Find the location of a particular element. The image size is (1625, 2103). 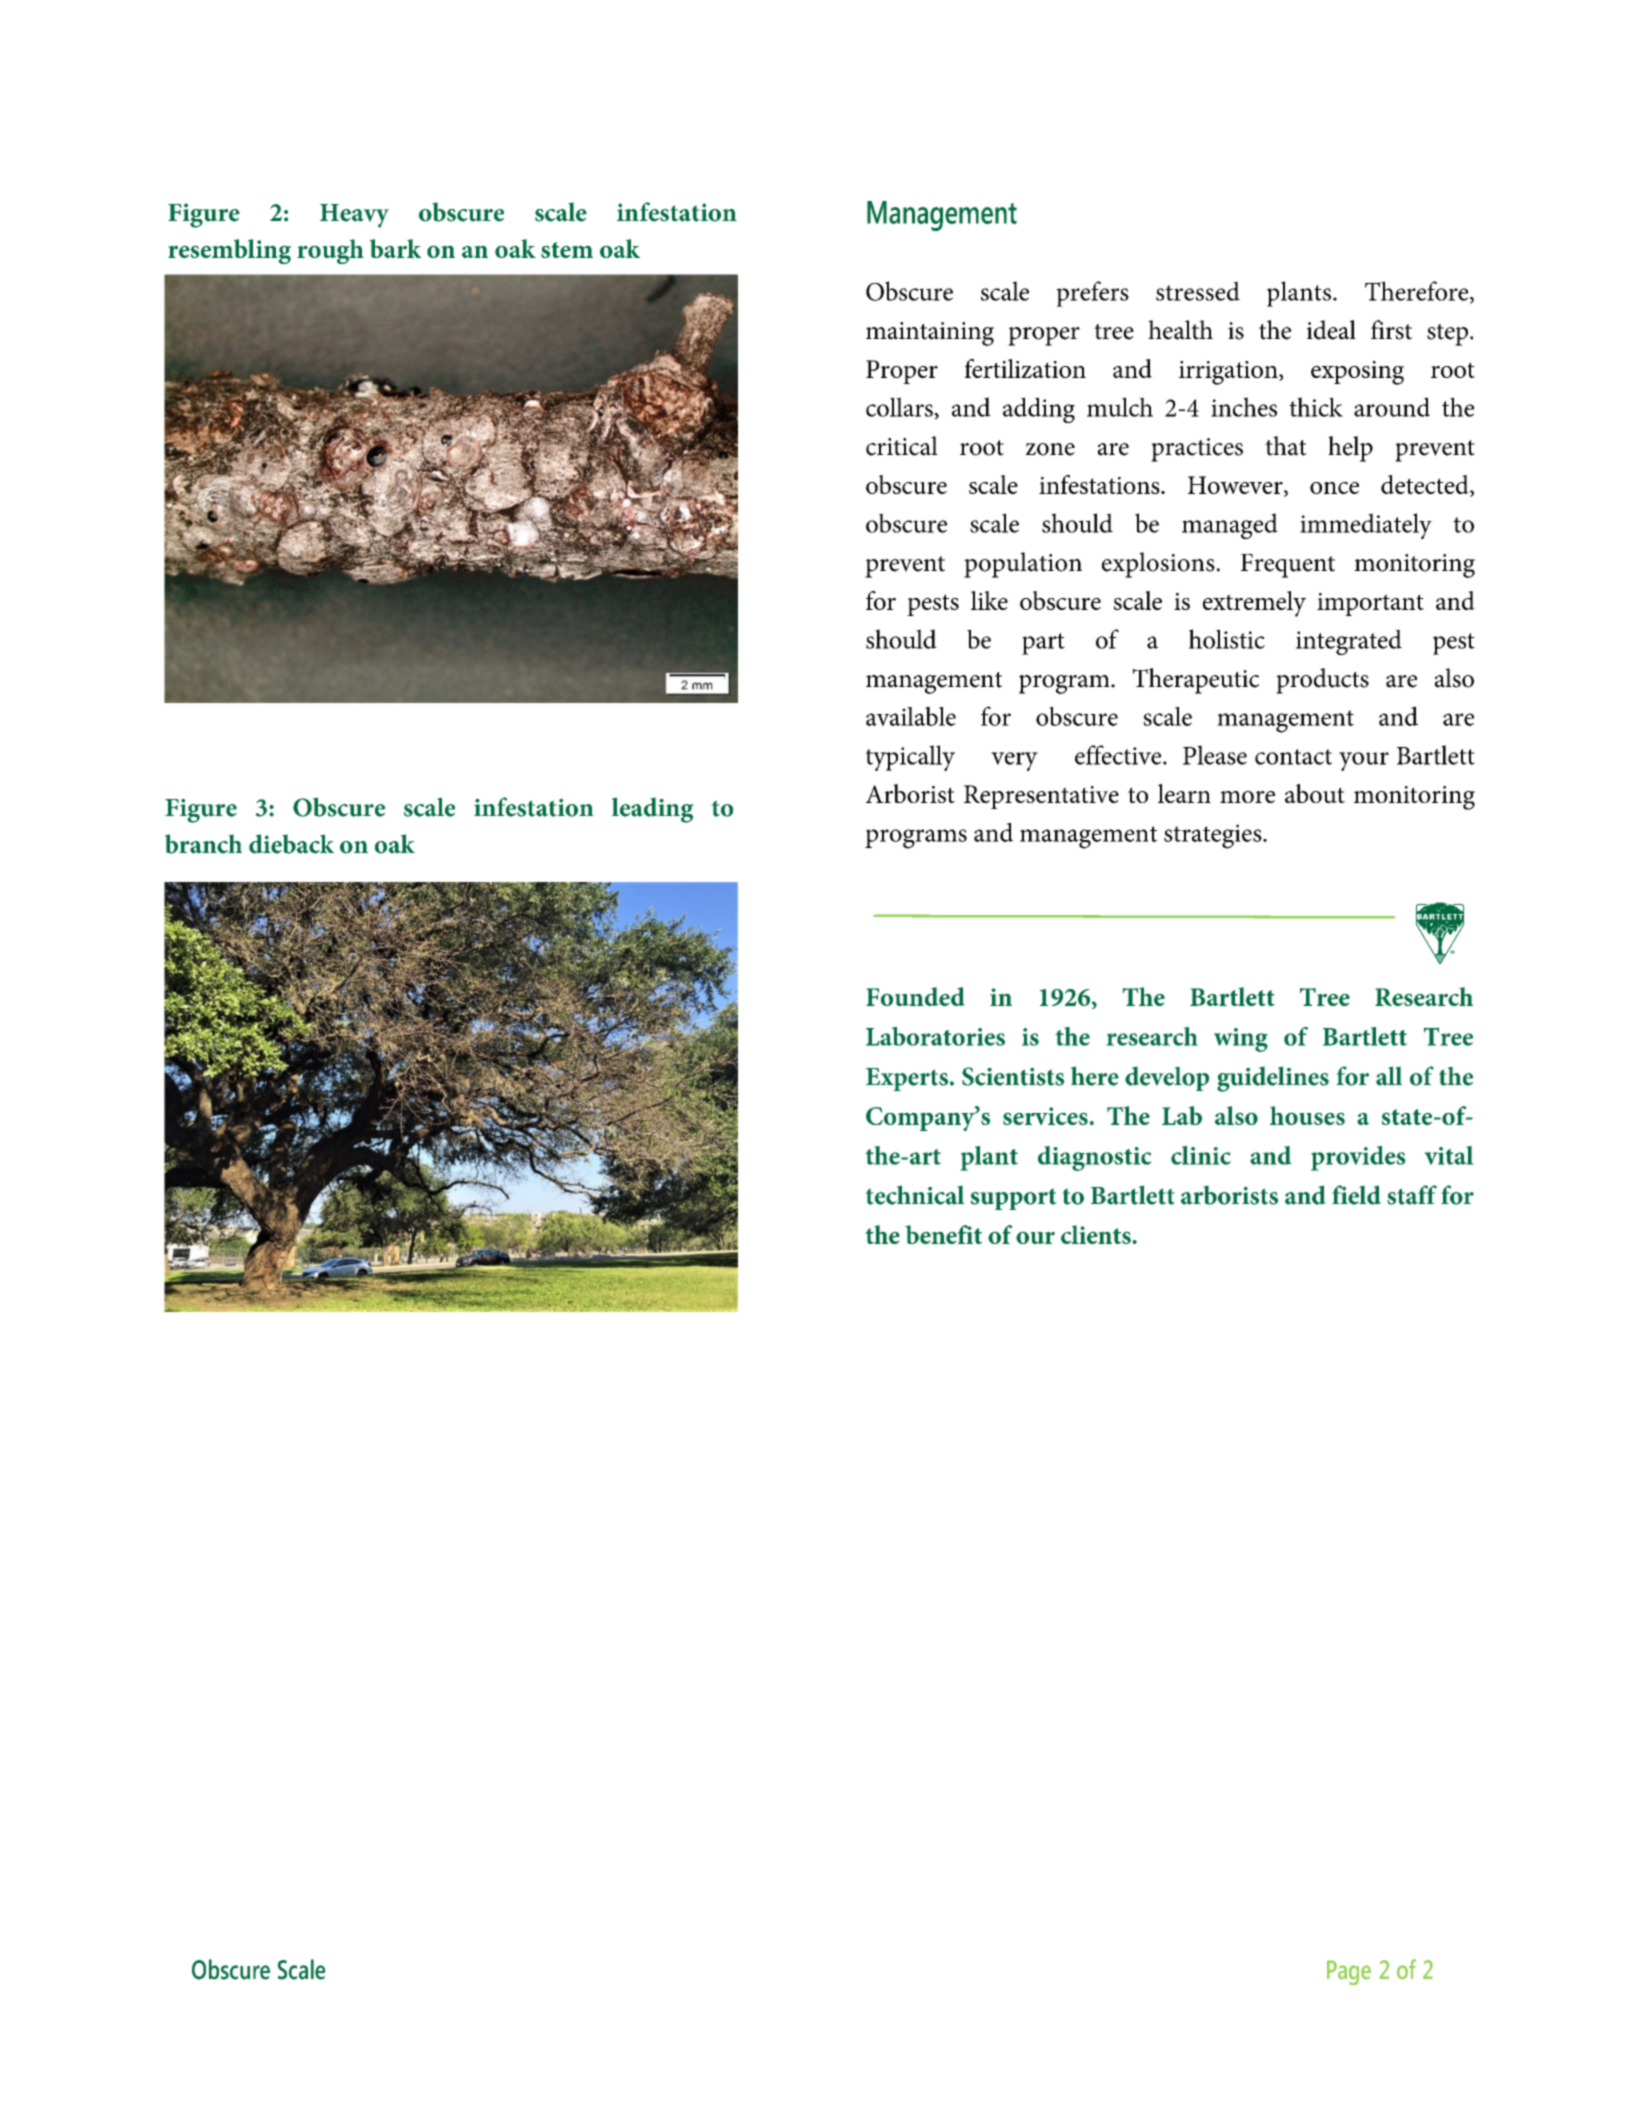

houses is located at coordinates (1307, 1115).
